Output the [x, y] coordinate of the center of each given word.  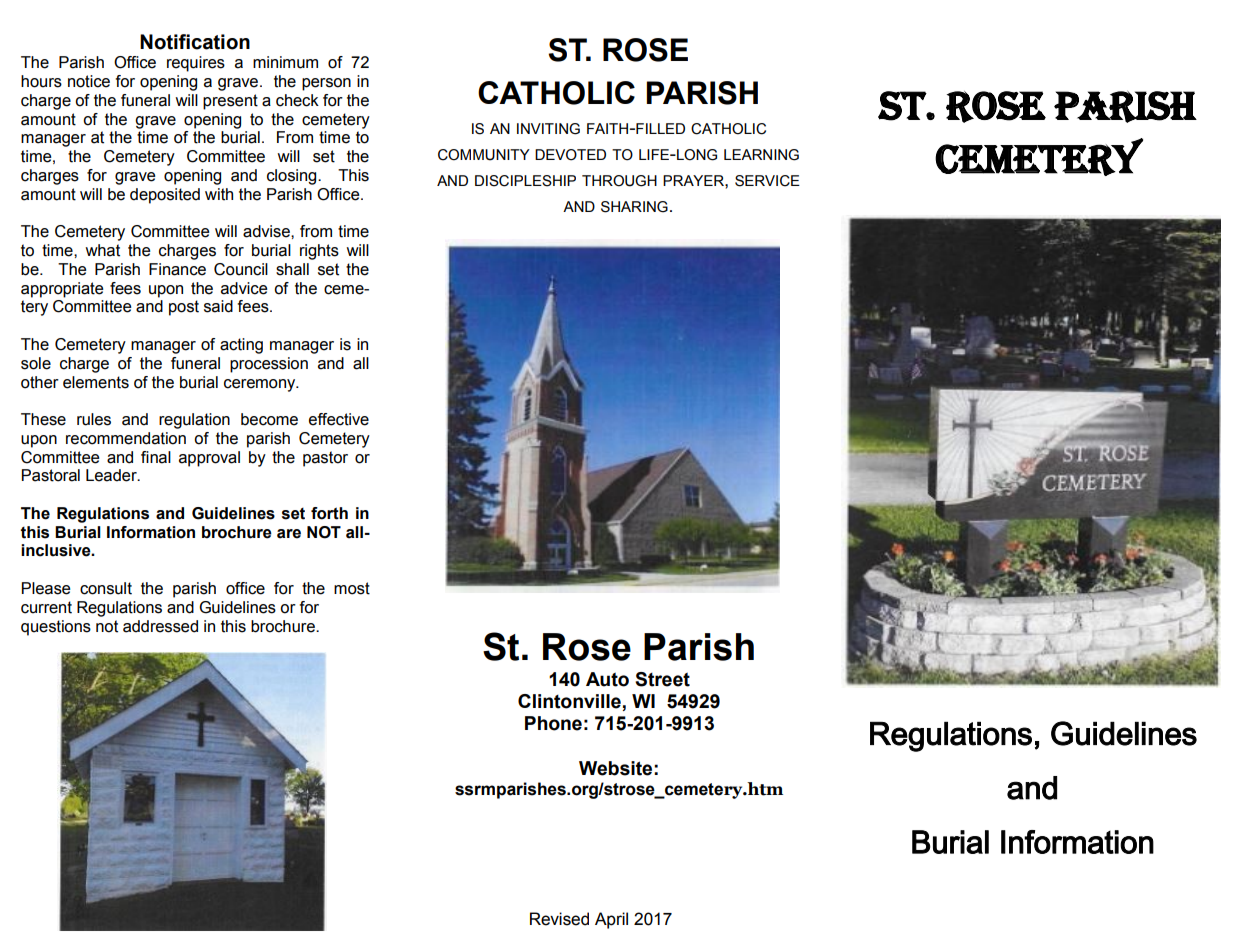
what [102, 250]
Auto [607, 679]
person [326, 84]
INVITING [548, 129]
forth [329, 513]
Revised [559, 919]
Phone [553, 723]
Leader [112, 475]
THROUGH [619, 181]
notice [89, 81]
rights [319, 252]
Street [662, 679]
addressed [160, 626]
